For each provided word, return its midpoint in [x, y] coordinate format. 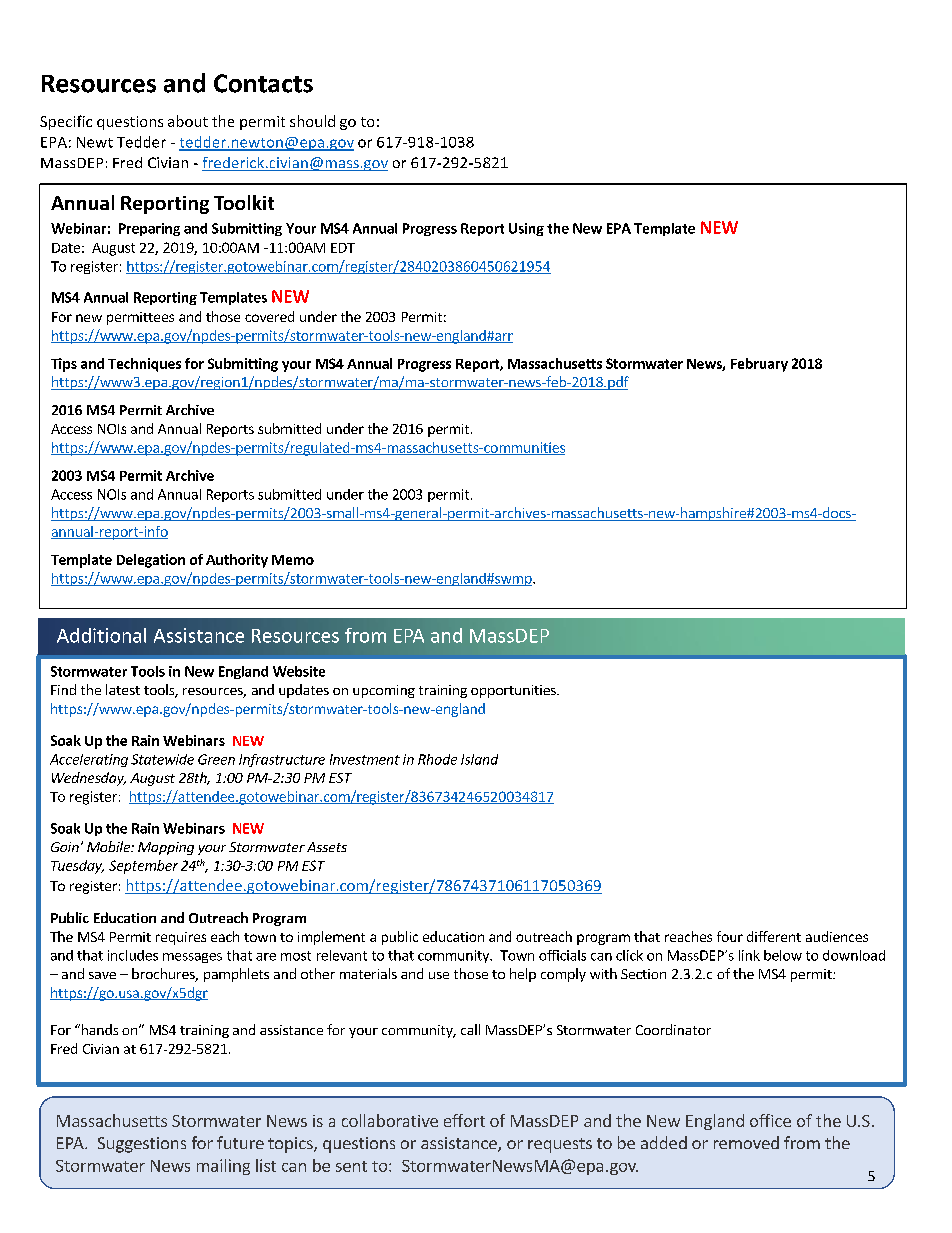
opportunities [514, 691]
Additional [101, 635]
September [143, 867]
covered [269, 316]
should [312, 121]
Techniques [144, 365]
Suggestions [142, 1145]
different [774, 936]
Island [479, 759]
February [759, 365]
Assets [327, 847]
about [188, 121]
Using [526, 229]
